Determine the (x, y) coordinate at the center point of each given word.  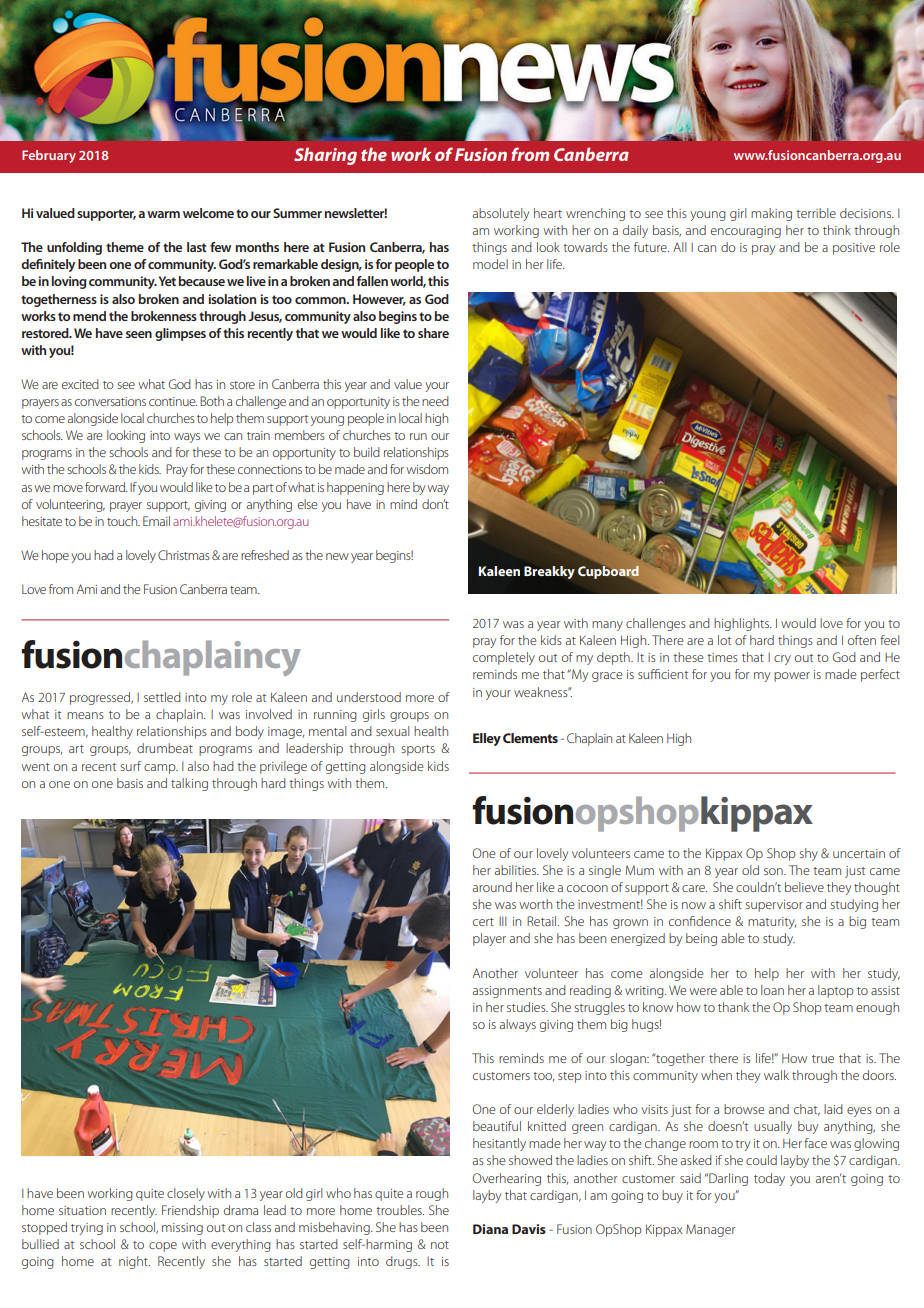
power (792, 677)
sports (418, 750)
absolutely (501, 214)
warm (163, 214)
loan (772, 990)
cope (163, 1247)
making (771, 214)
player (489, 939)
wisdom (427, 469)
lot (724, 640)
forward (106, 487)
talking (189, 784)
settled (162, 697)
